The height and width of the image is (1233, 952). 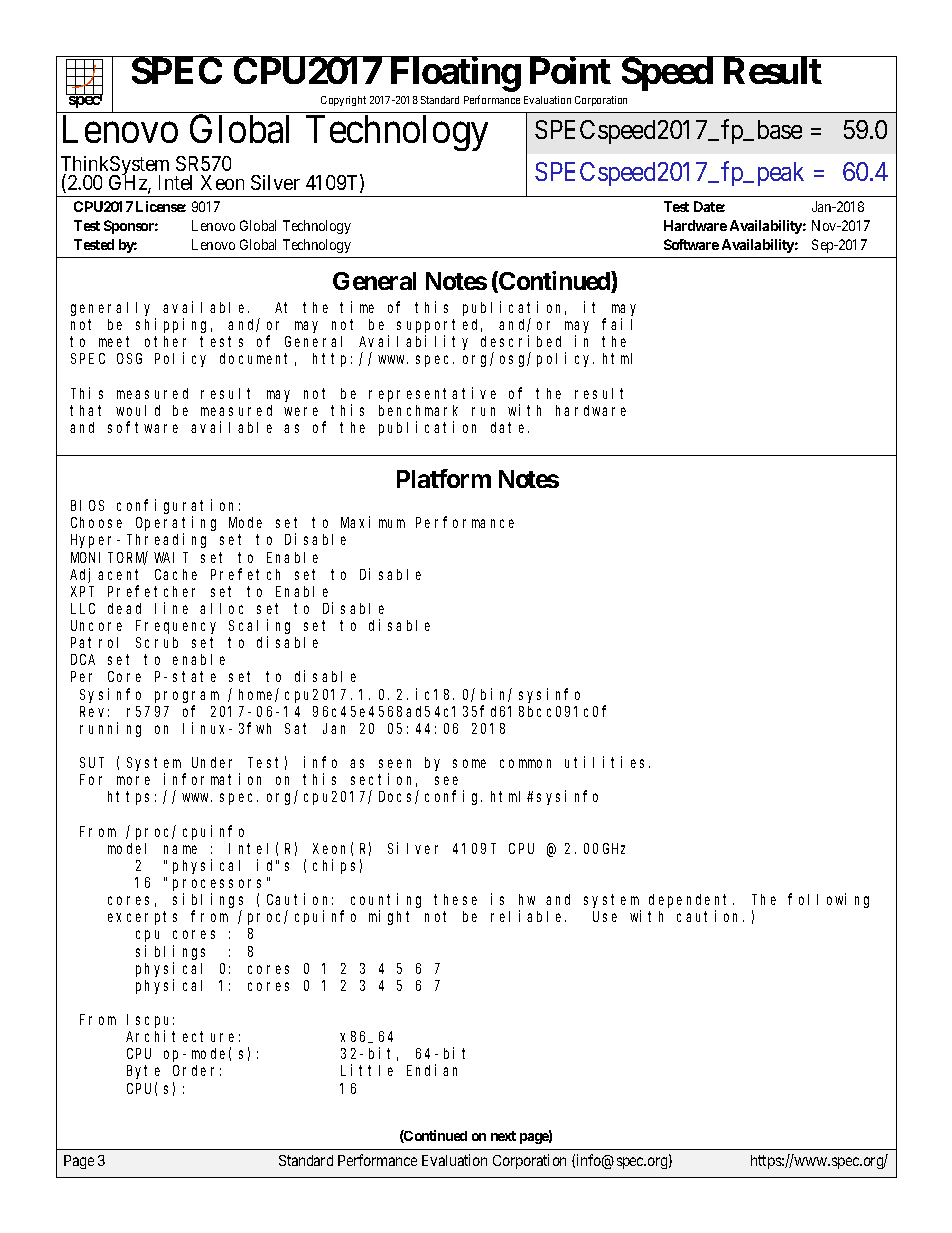 What do you see at coordinates (343, 101) in the image?
I see `Copyright` at bounding box center [343, 101].
